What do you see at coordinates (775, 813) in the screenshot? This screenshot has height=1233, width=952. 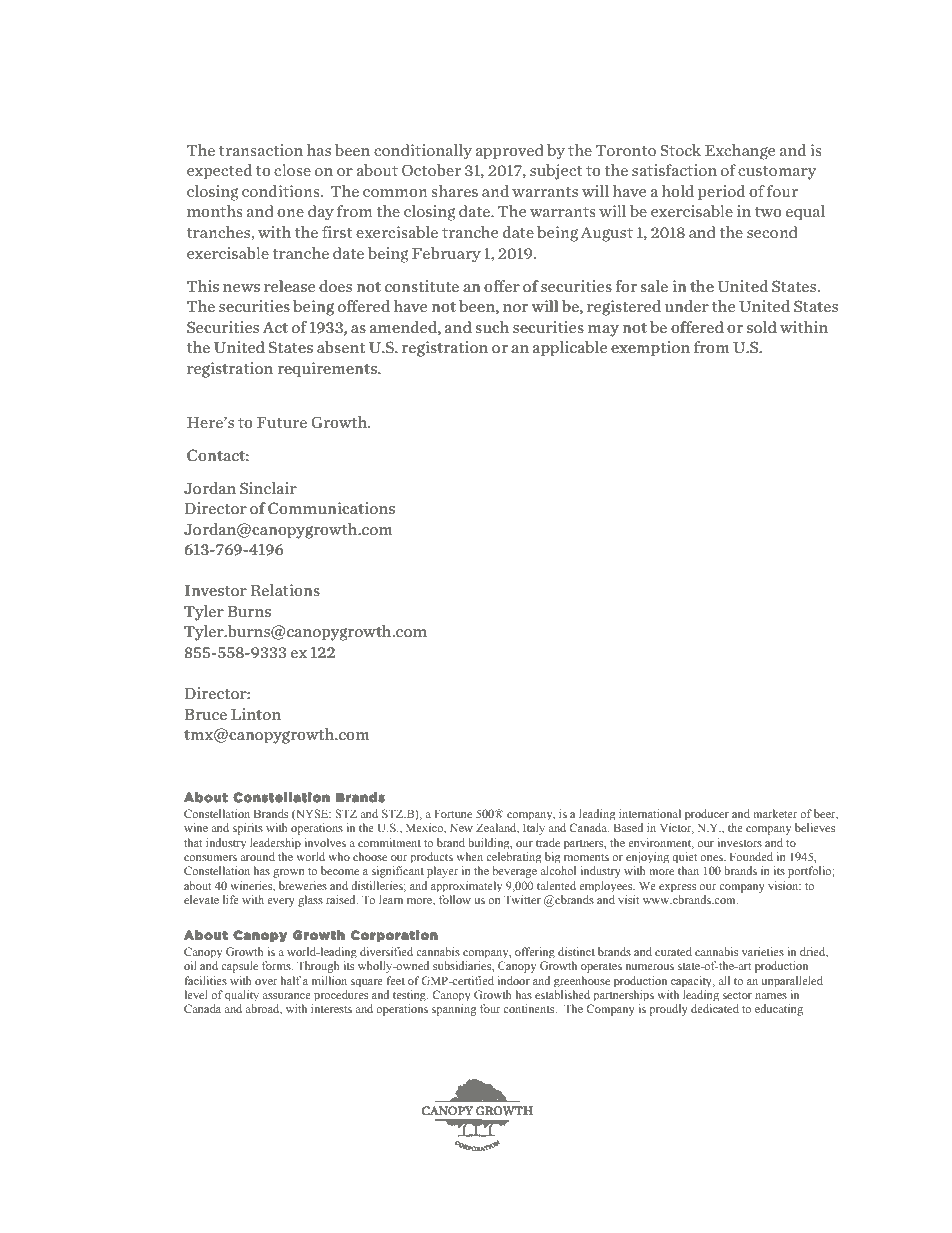 I see `marketer` at bounding box center [775, 813].
